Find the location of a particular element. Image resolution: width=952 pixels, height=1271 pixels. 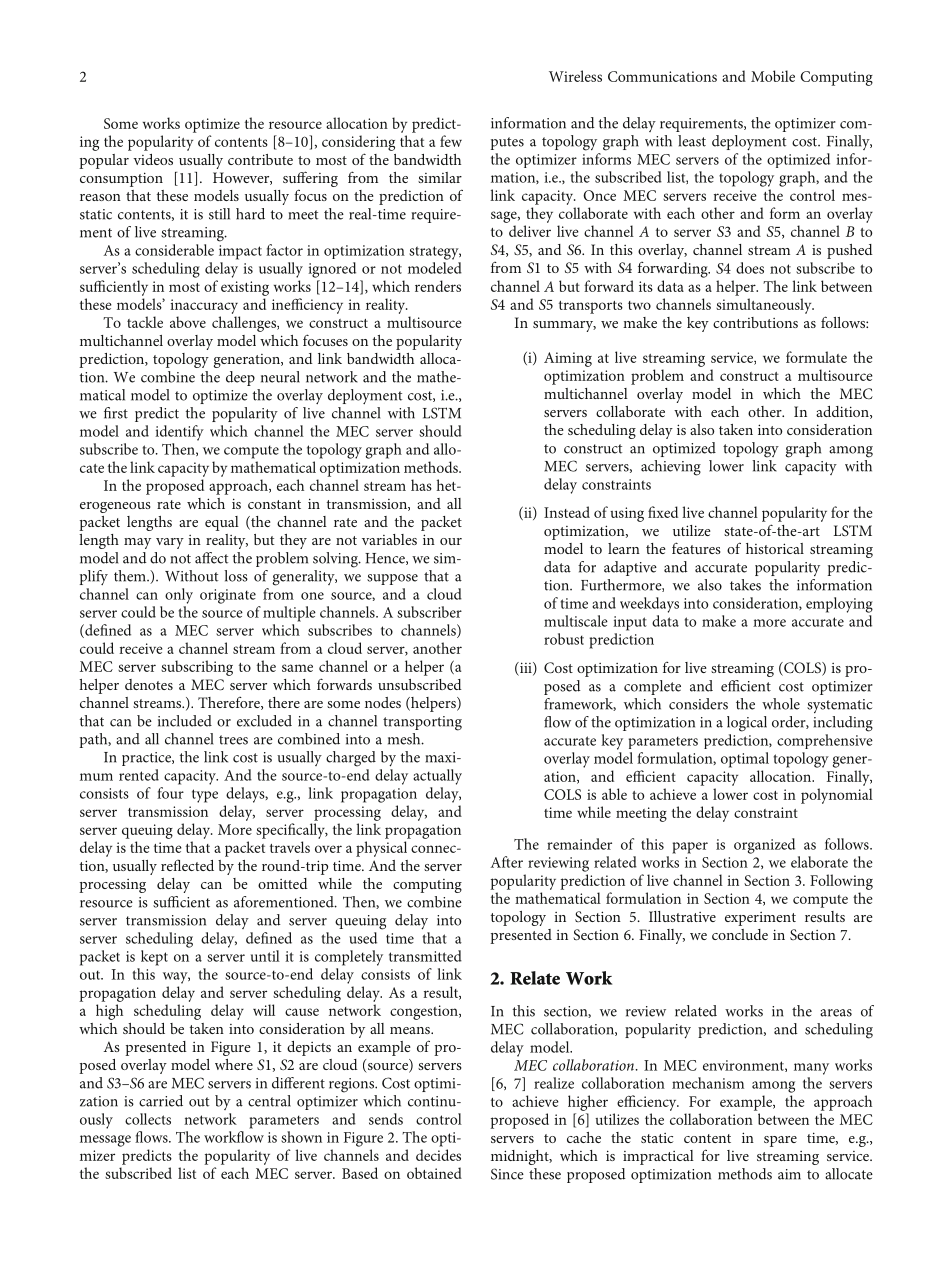

few is located at coordinates (451, 141).
